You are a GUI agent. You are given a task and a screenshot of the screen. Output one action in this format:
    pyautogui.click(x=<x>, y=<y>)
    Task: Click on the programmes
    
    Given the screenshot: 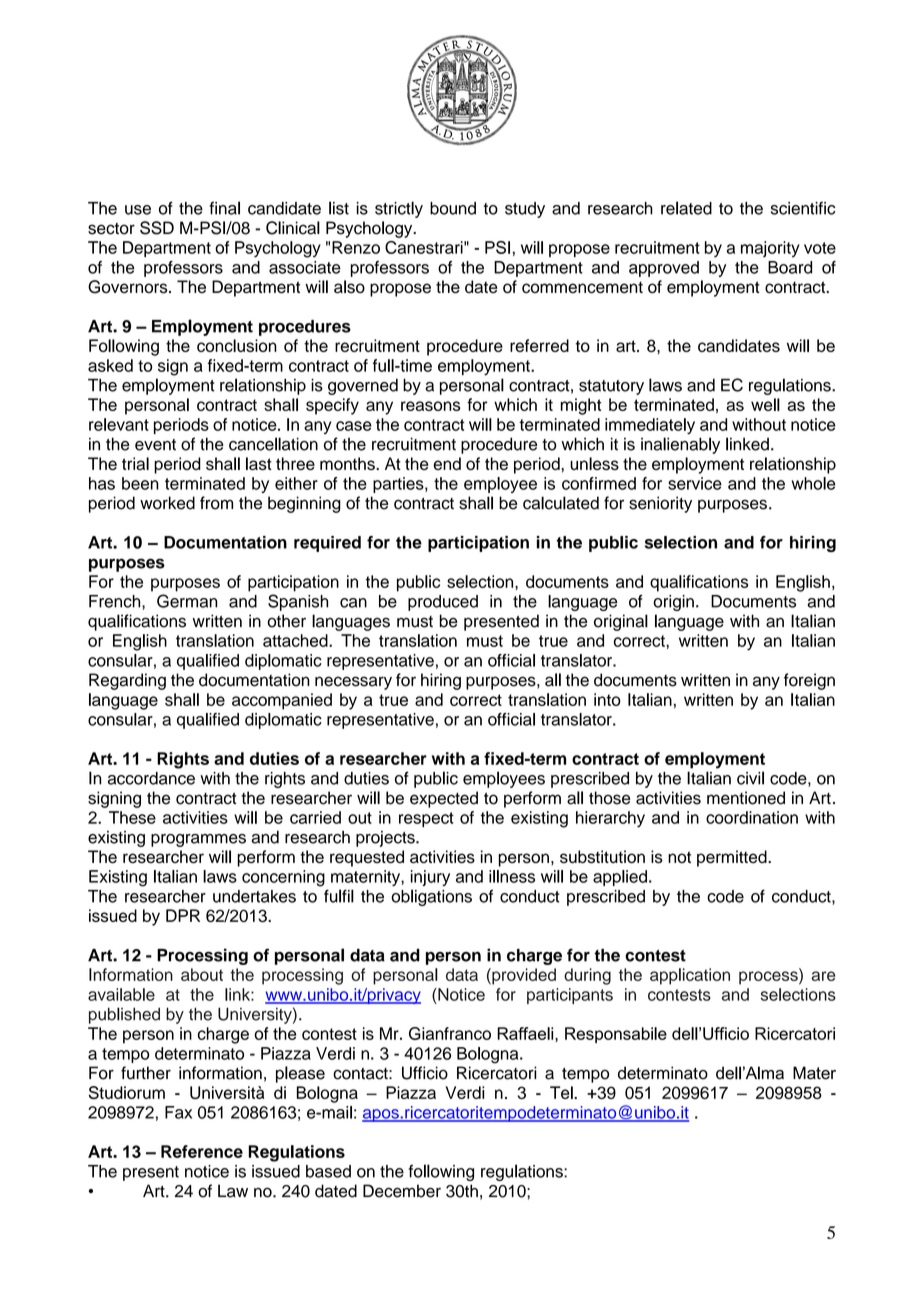 What is the action you would take?
    pyautogui.click(x=198, y=840)
